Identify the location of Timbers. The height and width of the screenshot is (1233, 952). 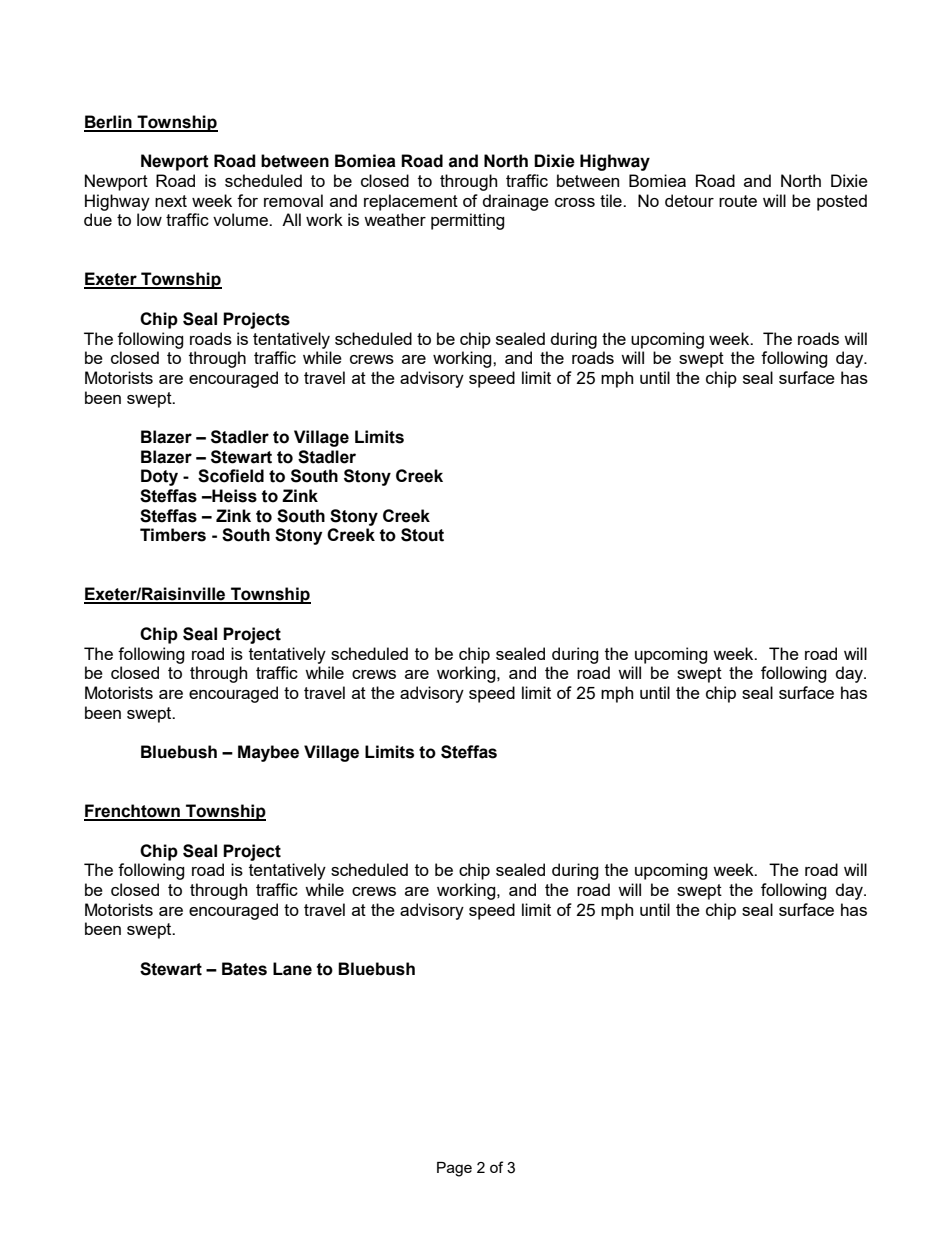
(173, 535).
